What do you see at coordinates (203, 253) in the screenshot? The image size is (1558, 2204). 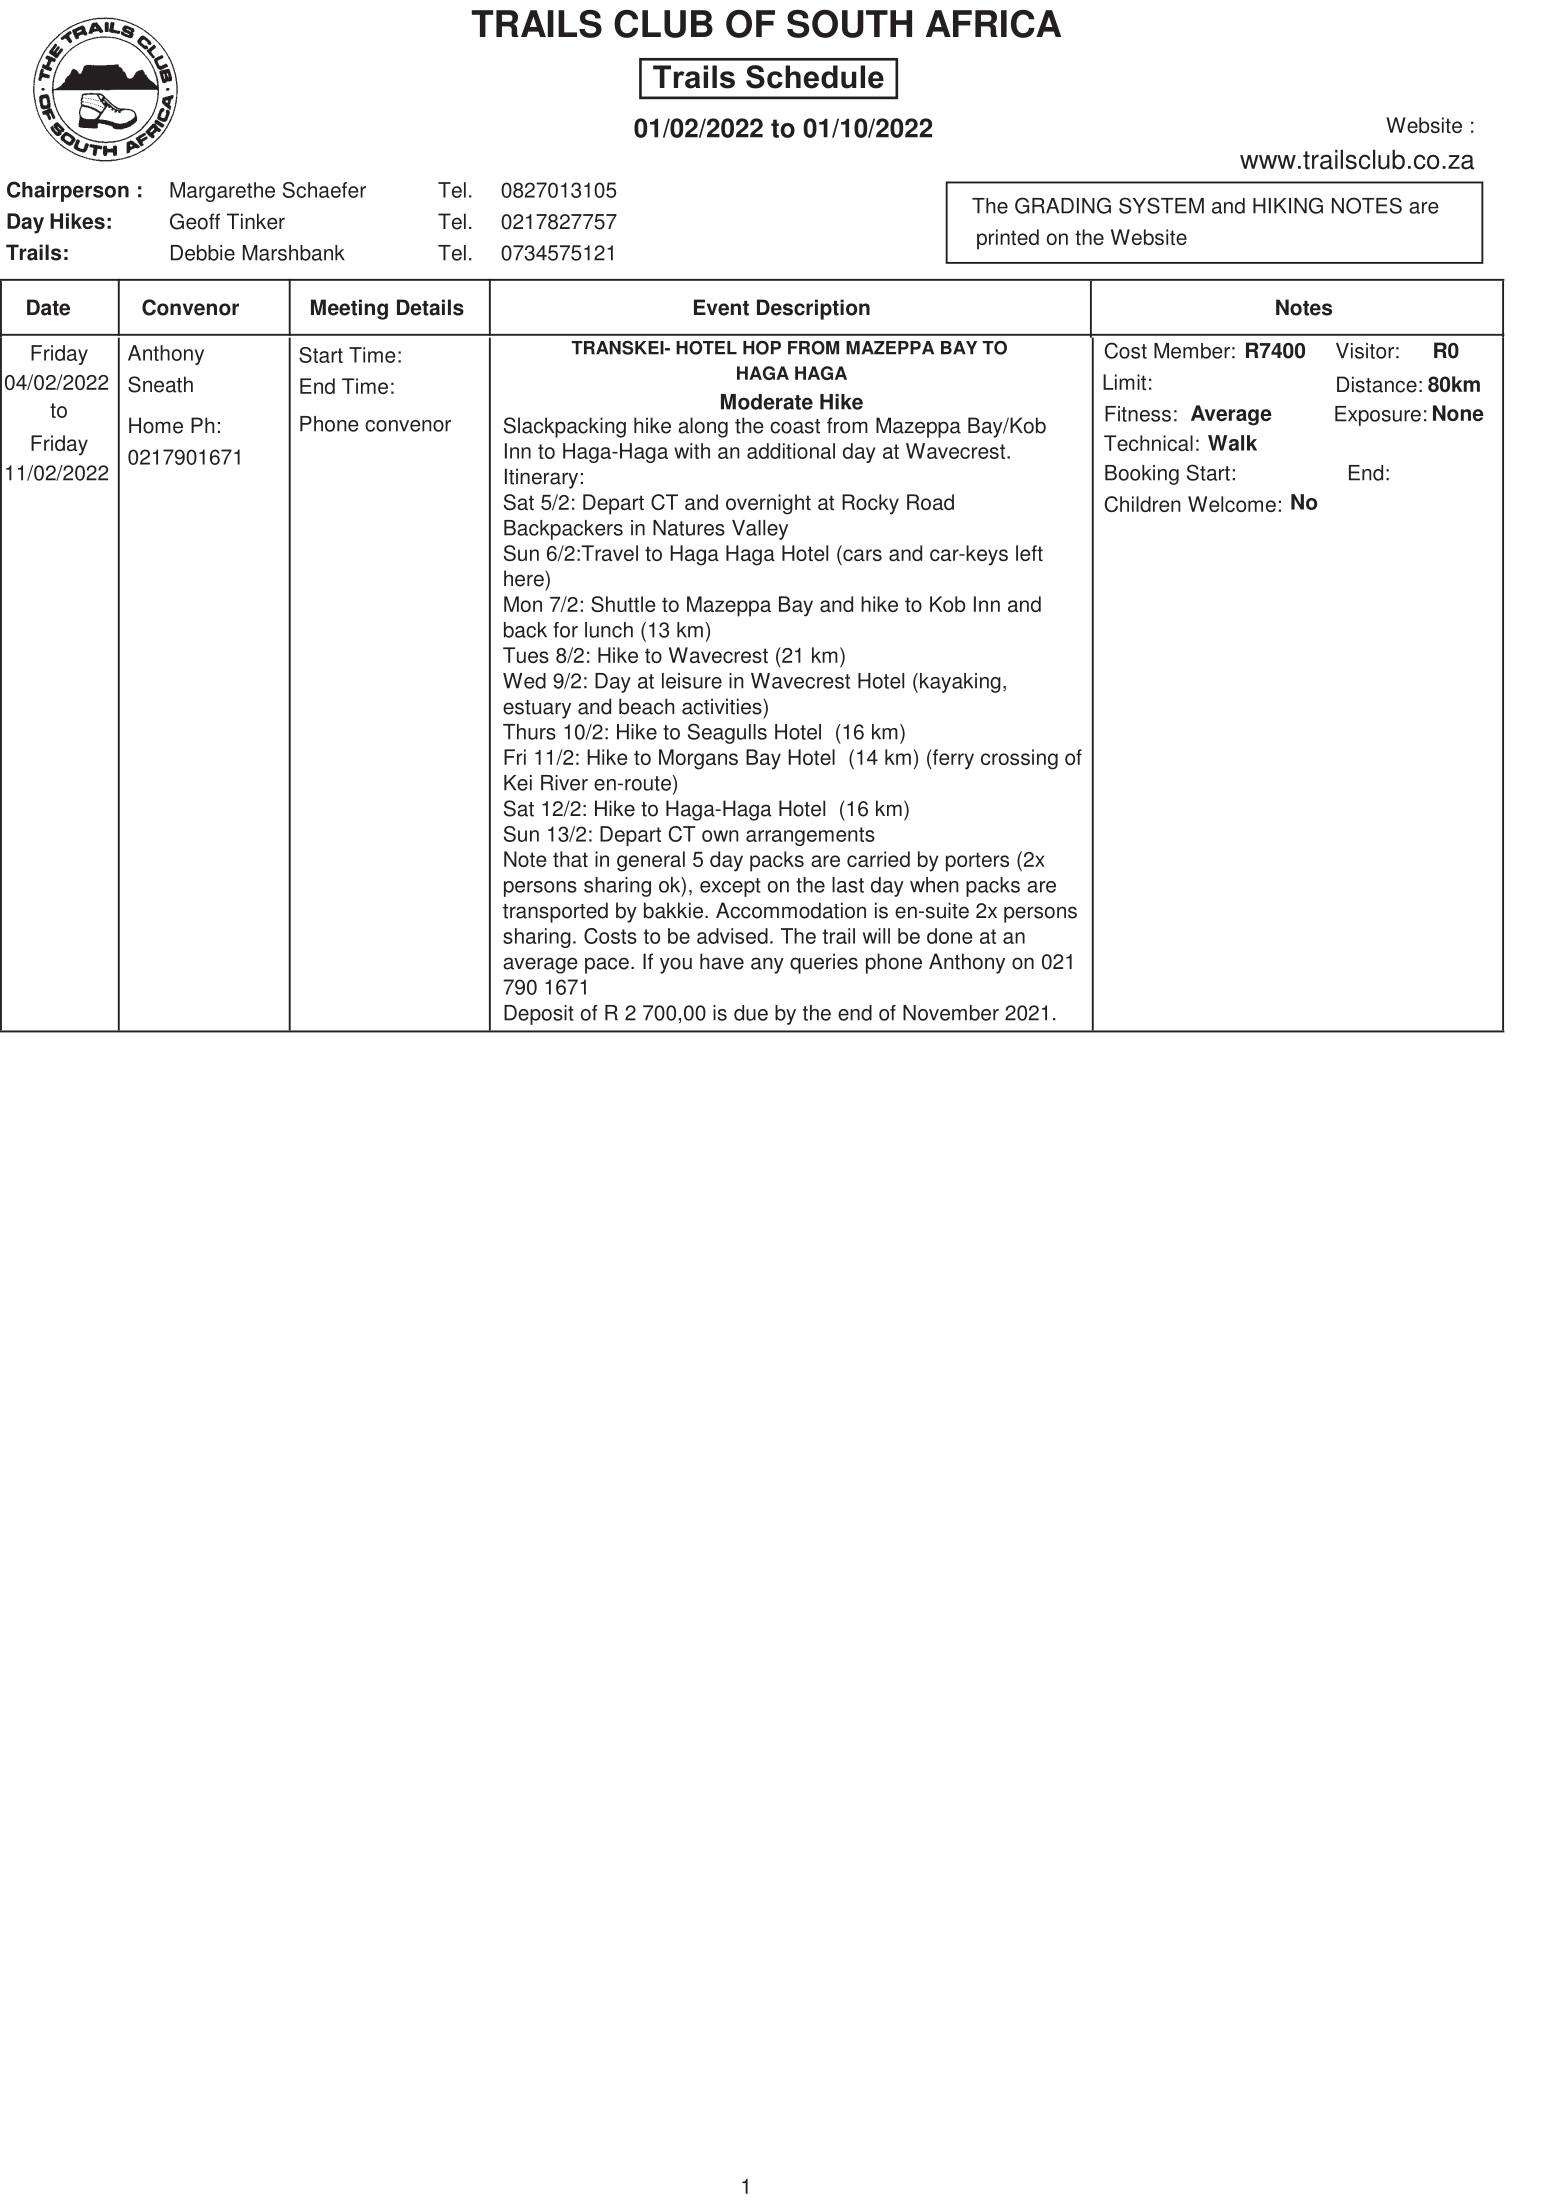 I see `Debbie` at bounding box center [203, 253].
